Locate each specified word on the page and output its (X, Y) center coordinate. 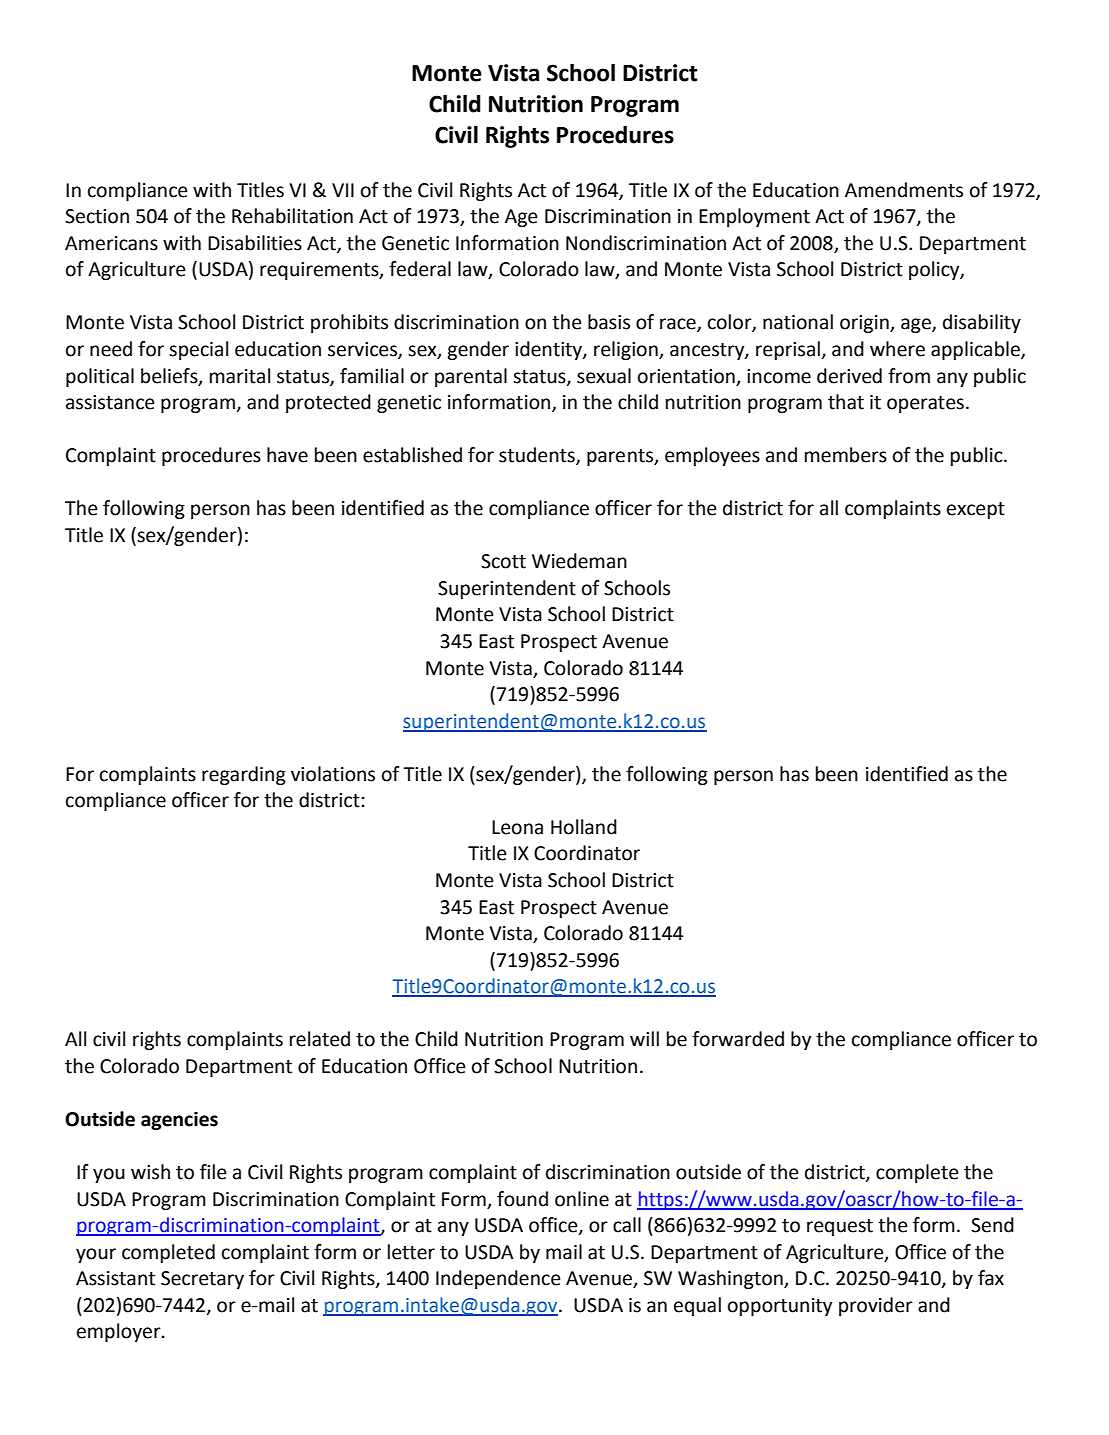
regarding (244, 775)
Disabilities (255, 243)
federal (420, 269)
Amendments (904, 190)
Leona (517, 827)
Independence (498, 1279)
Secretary (202, 1280)
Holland (584, 827)
